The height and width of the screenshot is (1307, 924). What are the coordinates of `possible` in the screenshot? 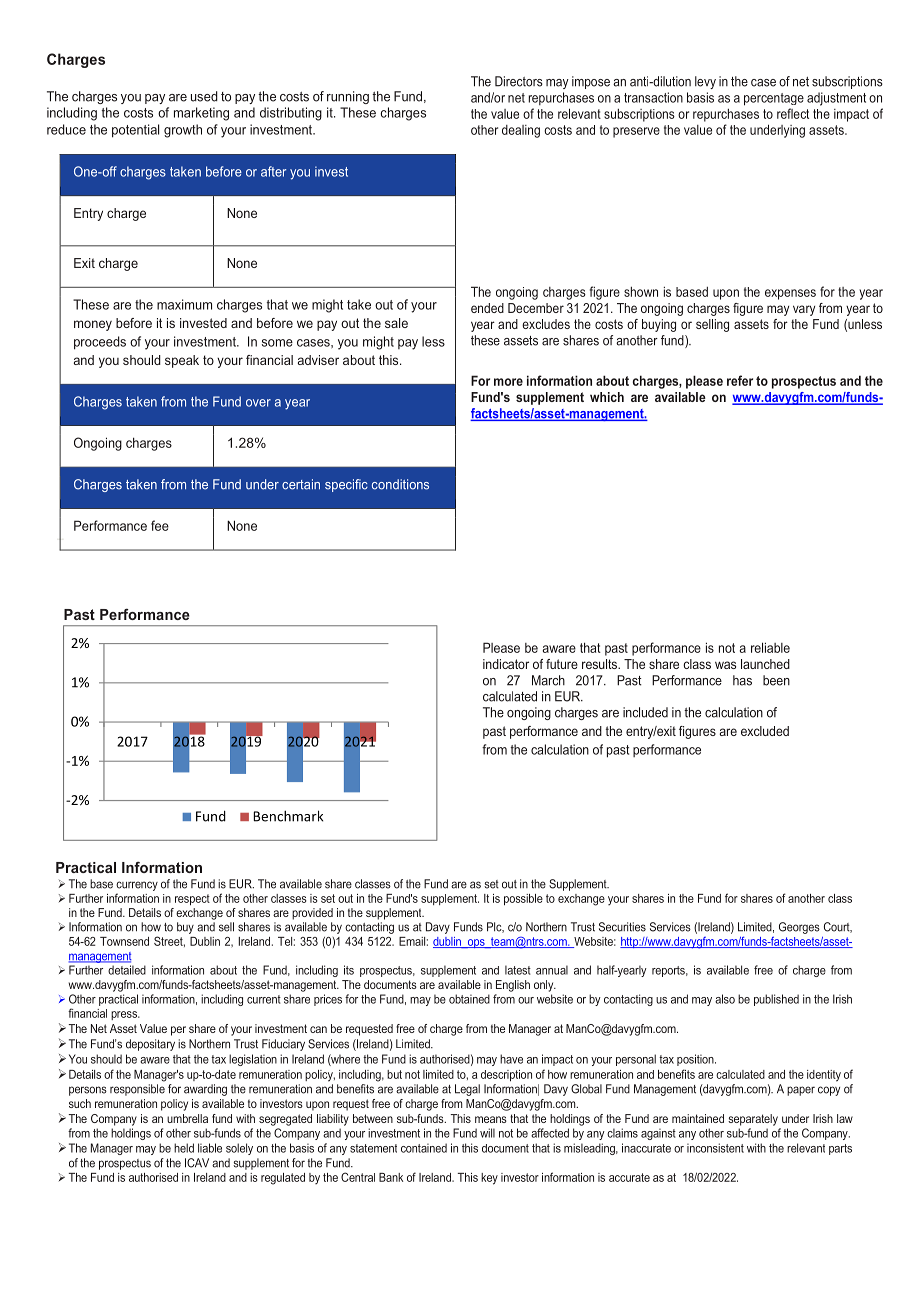 It's located at (523, 900).
